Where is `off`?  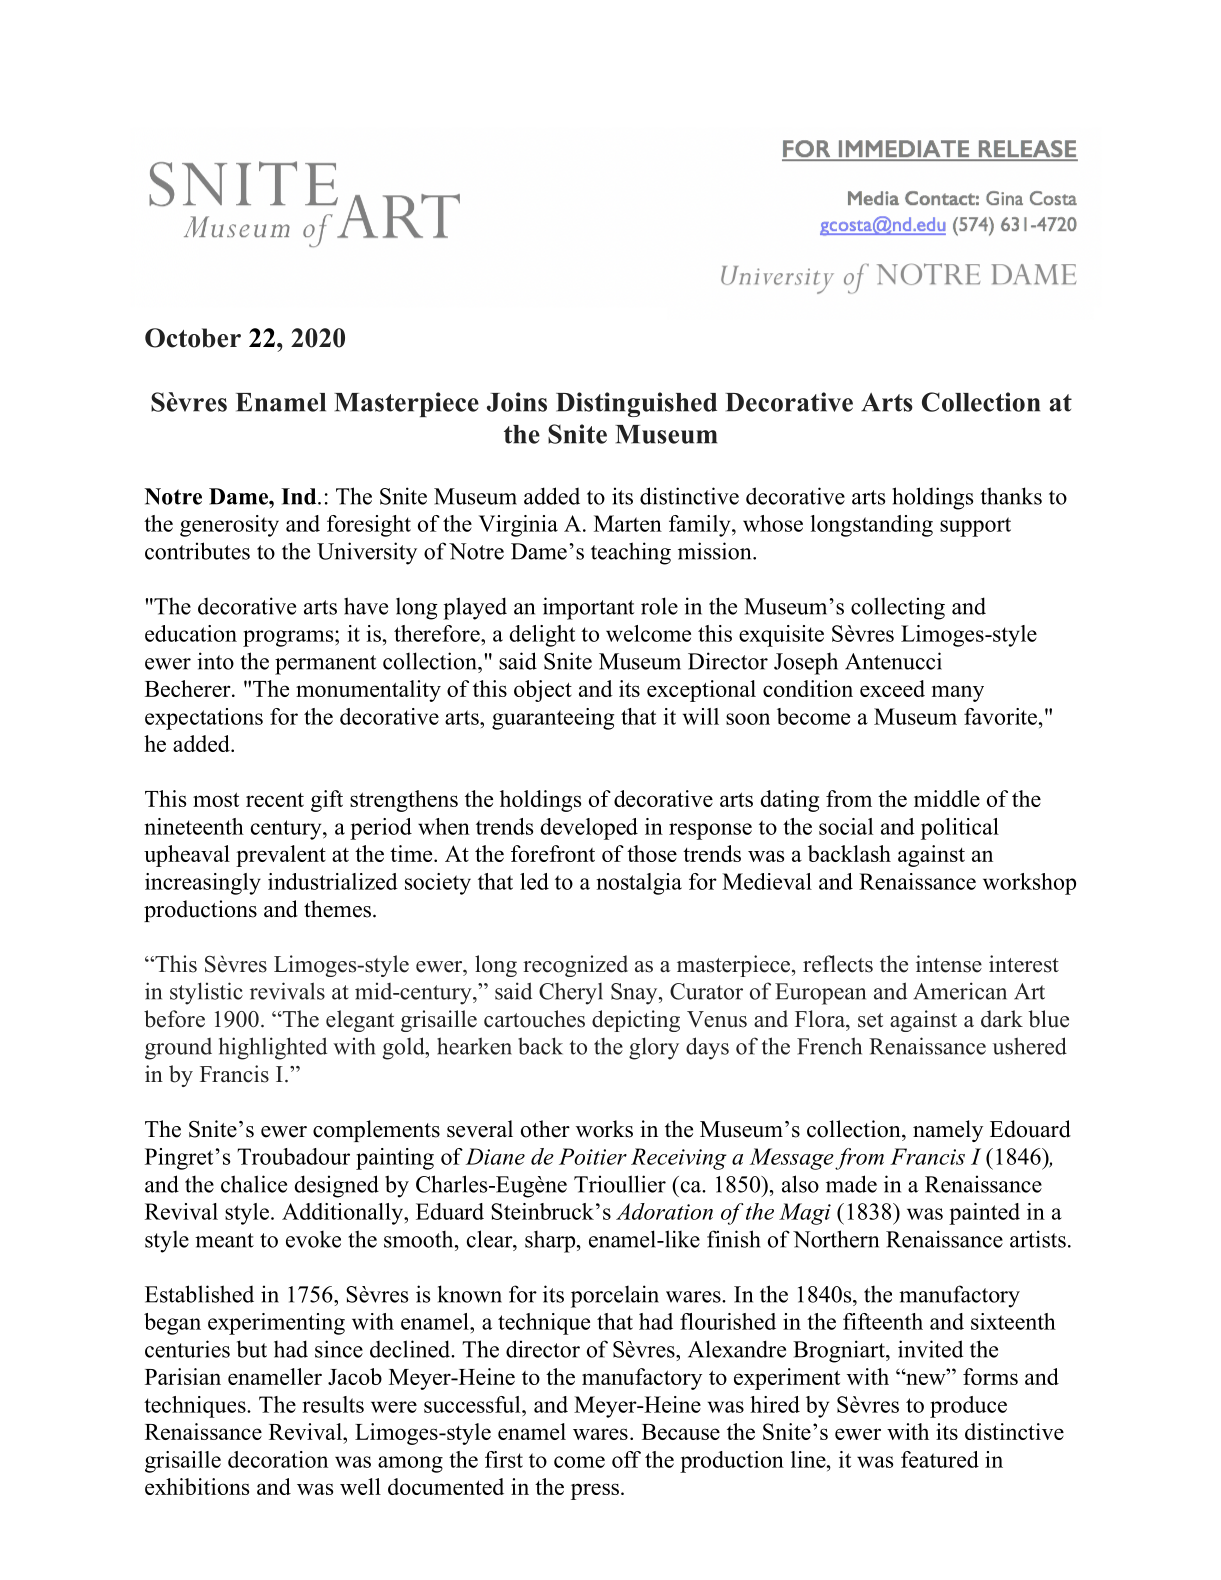
off is located at coordinates (626, 1459).
